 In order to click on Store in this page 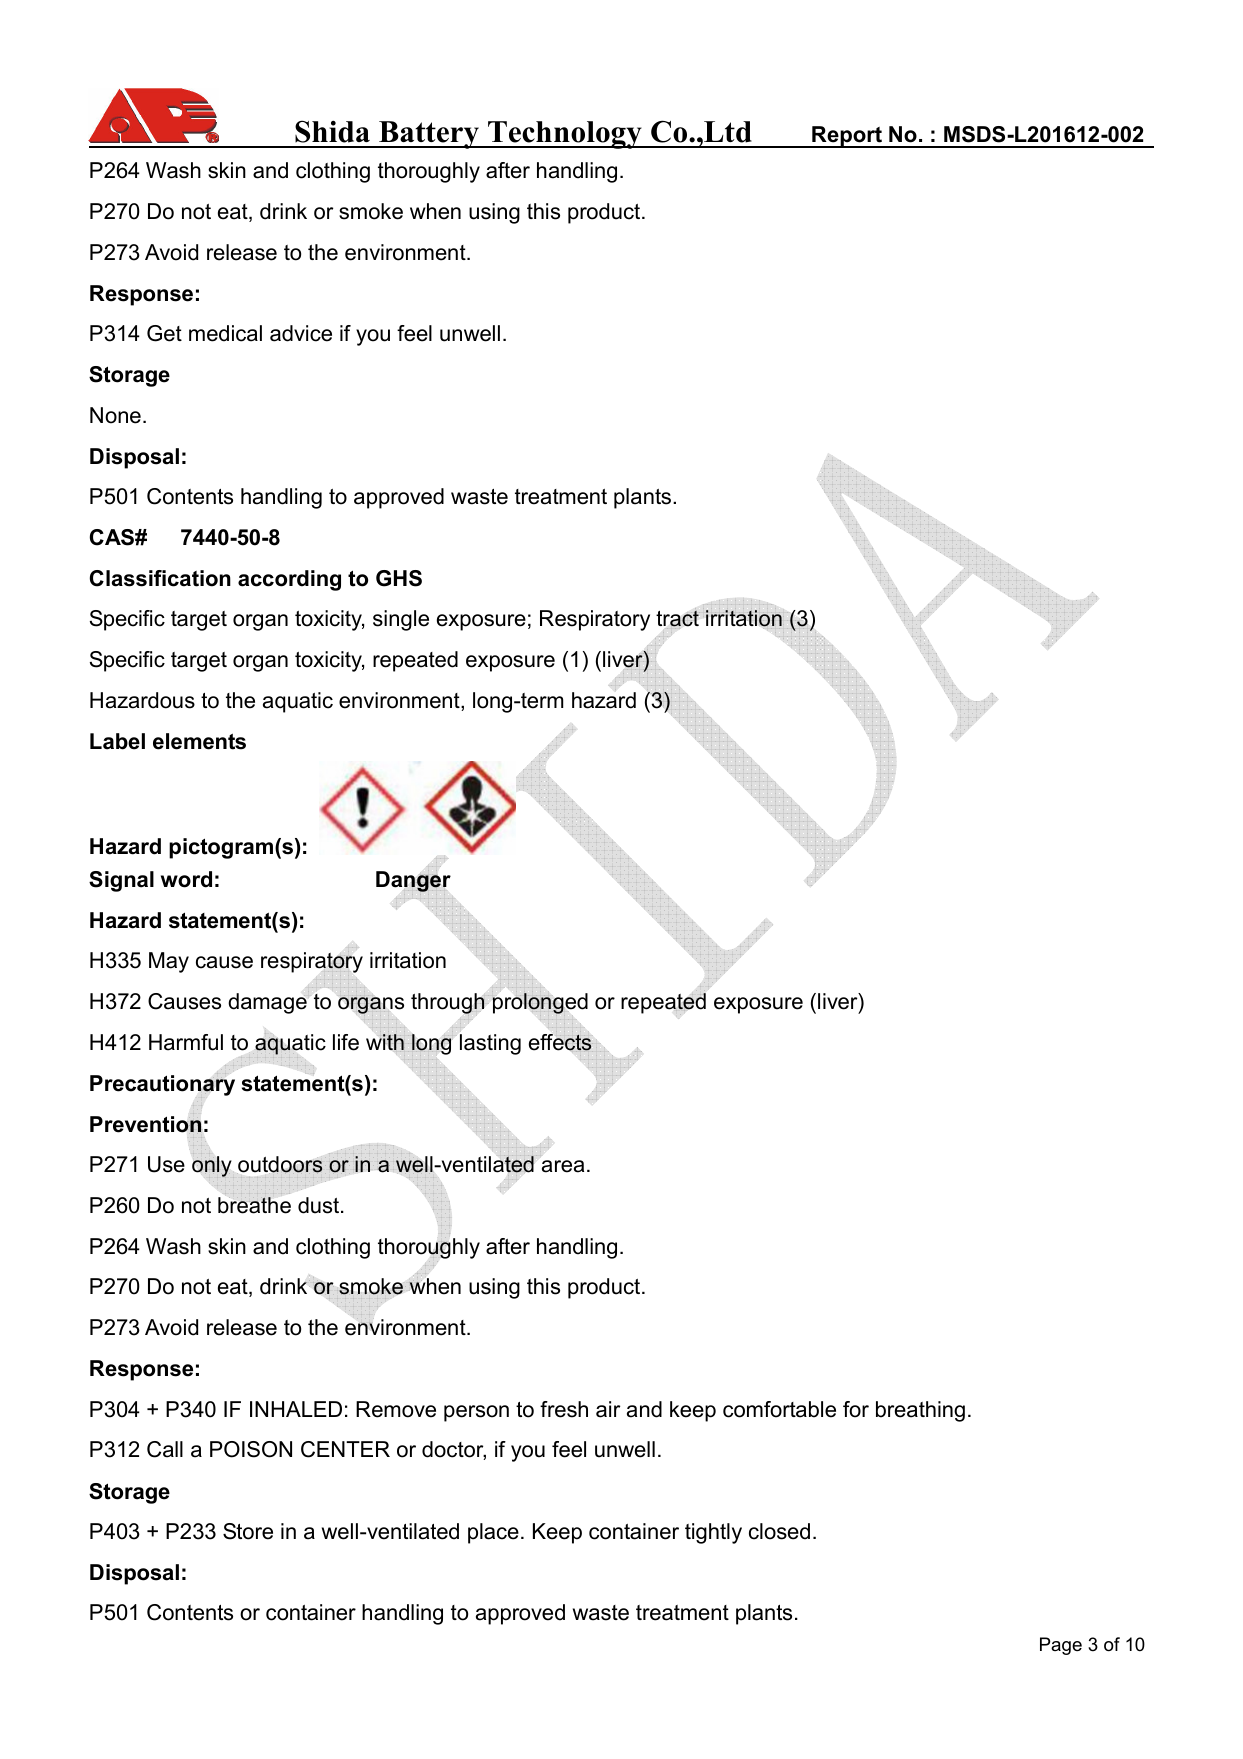, I will do `click(248, 1531)`.
